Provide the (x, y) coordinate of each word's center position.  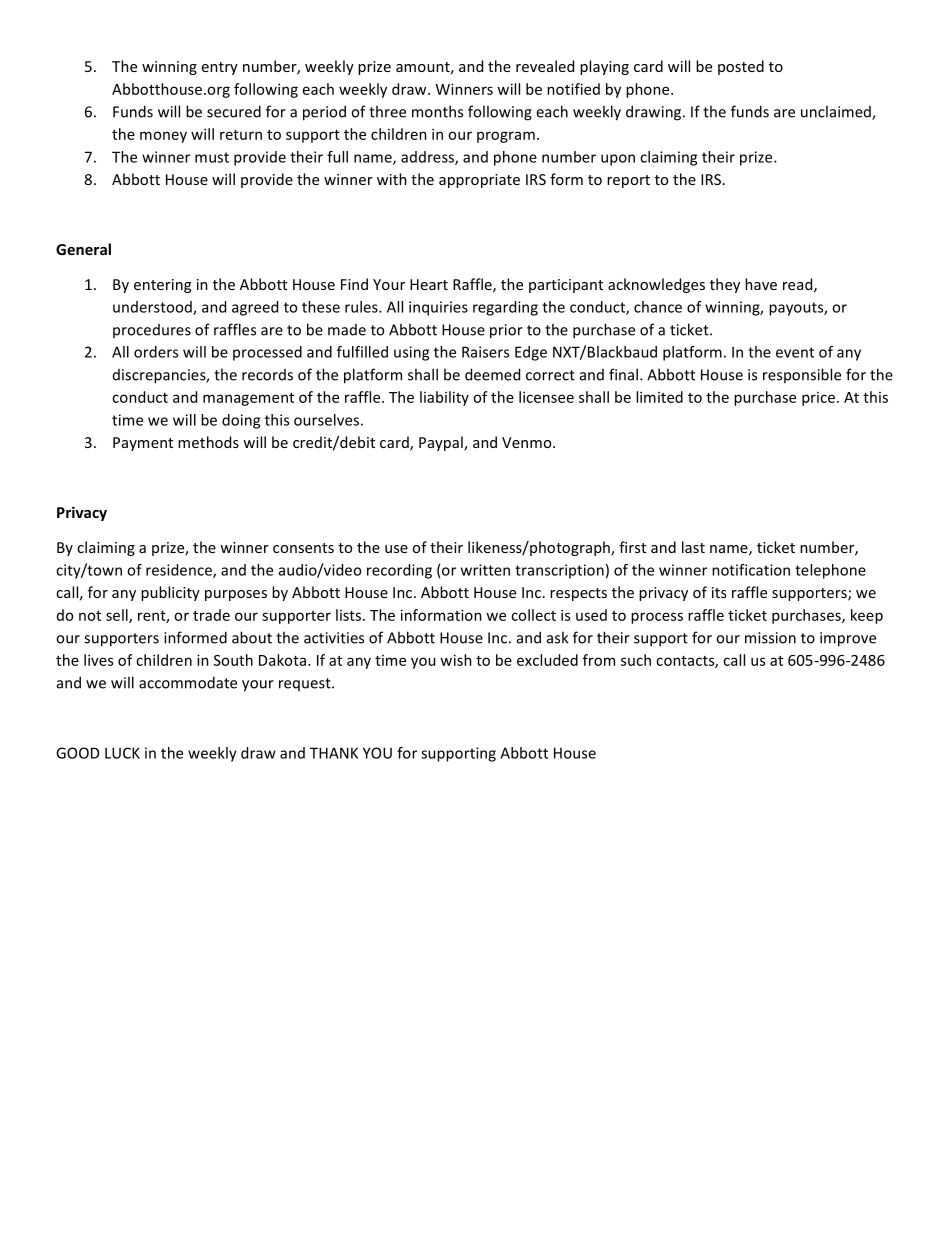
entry (220, 68)
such (636, 660)
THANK (334, 753)
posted (741, 67)
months (437, 111)
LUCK (122, 753)
